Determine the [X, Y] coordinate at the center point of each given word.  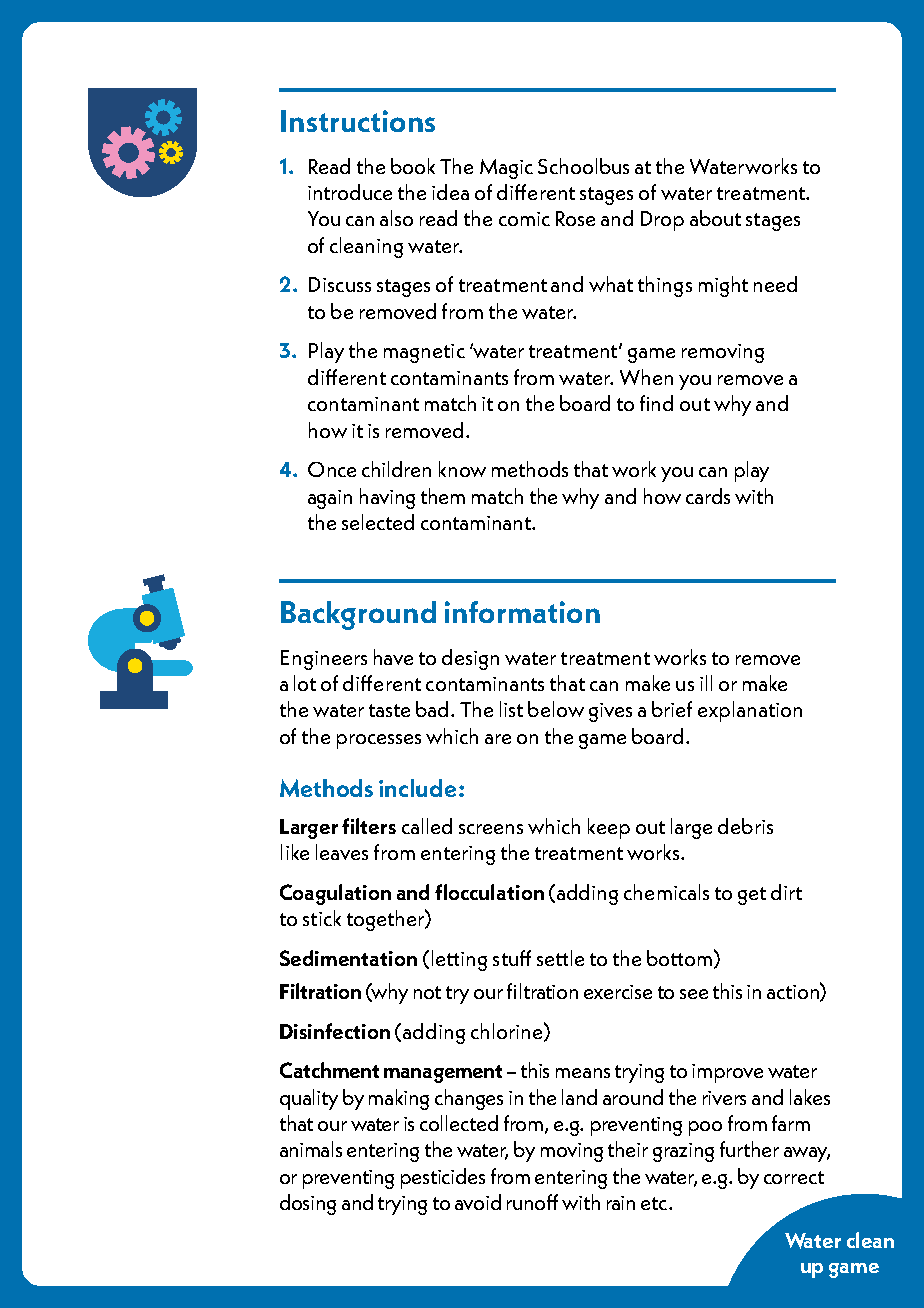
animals [311, 1149]
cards [708, 496]
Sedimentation [348, 958]
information [522, 612]
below [556, 709]
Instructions [358, 121]
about [715, 218]
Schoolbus [583, 166]
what [611, 284]
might [723, 286]
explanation [750, 711]
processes [379, 741]
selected [378, 522]
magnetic [424, 353]
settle [560, 958]
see [694, 994]
